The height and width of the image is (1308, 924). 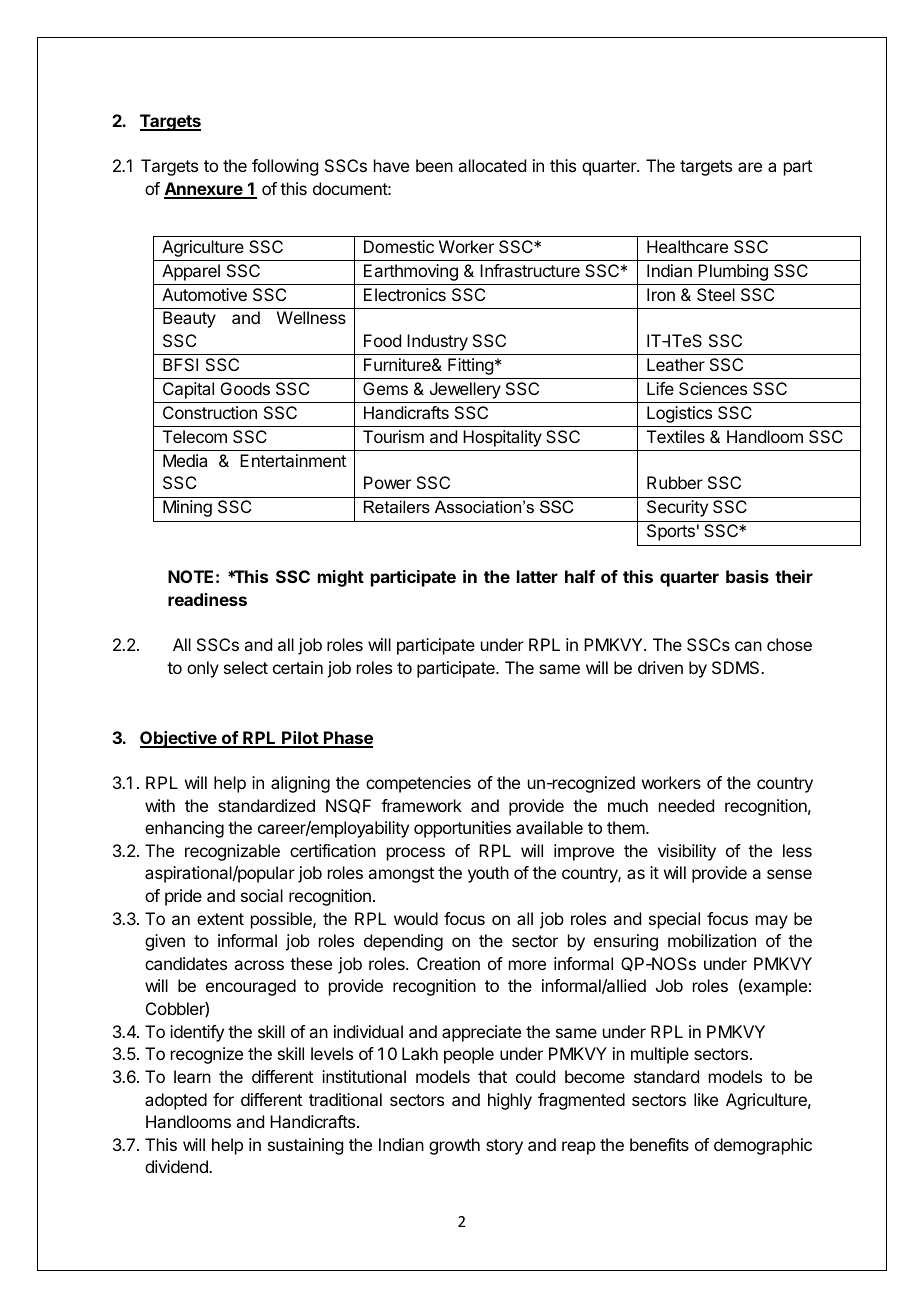 I want to click on Healthcare, so click(x=687, y=246).
